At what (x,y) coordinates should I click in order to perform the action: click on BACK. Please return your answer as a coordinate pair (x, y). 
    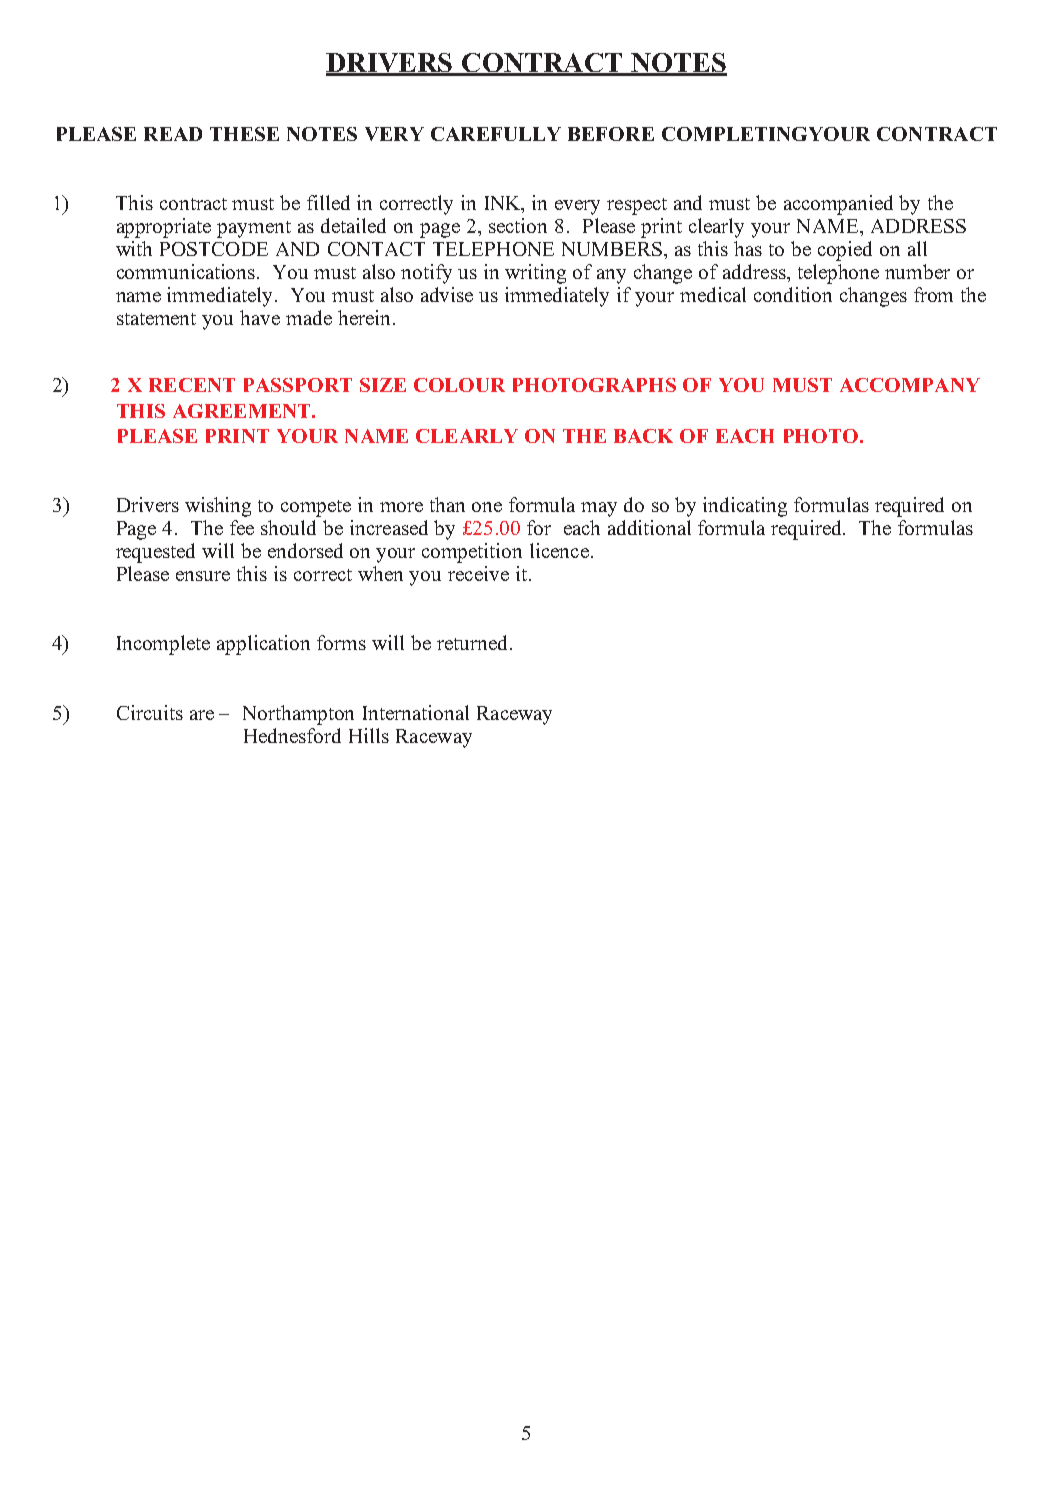
    Looking at the image, I should click on (643, 436).
